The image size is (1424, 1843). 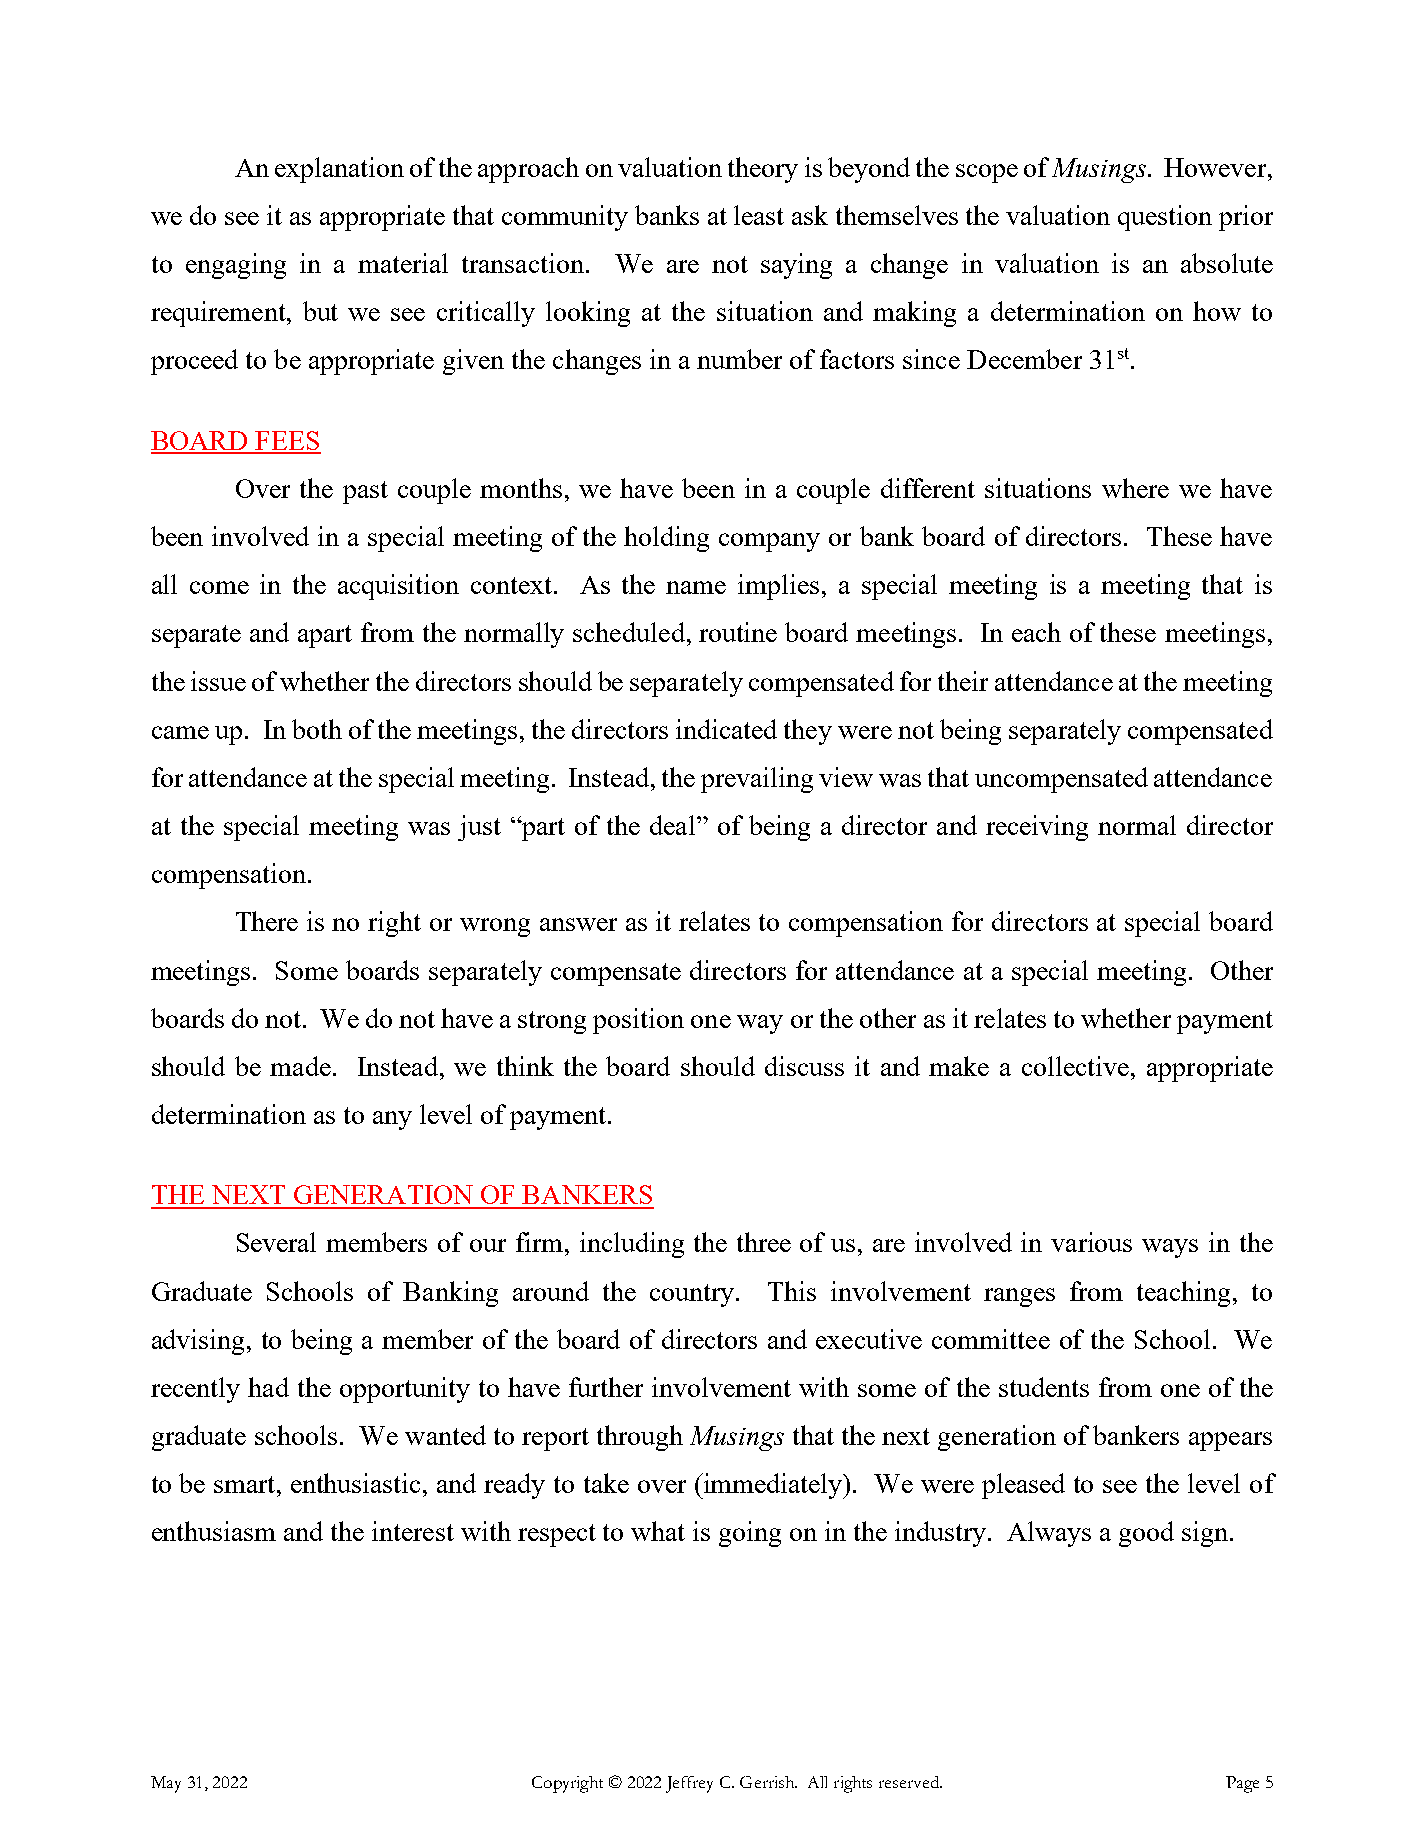 What do you see at coordinates (166, 1784) in the page?
I see `May` at bounding box center [166, 1784].
